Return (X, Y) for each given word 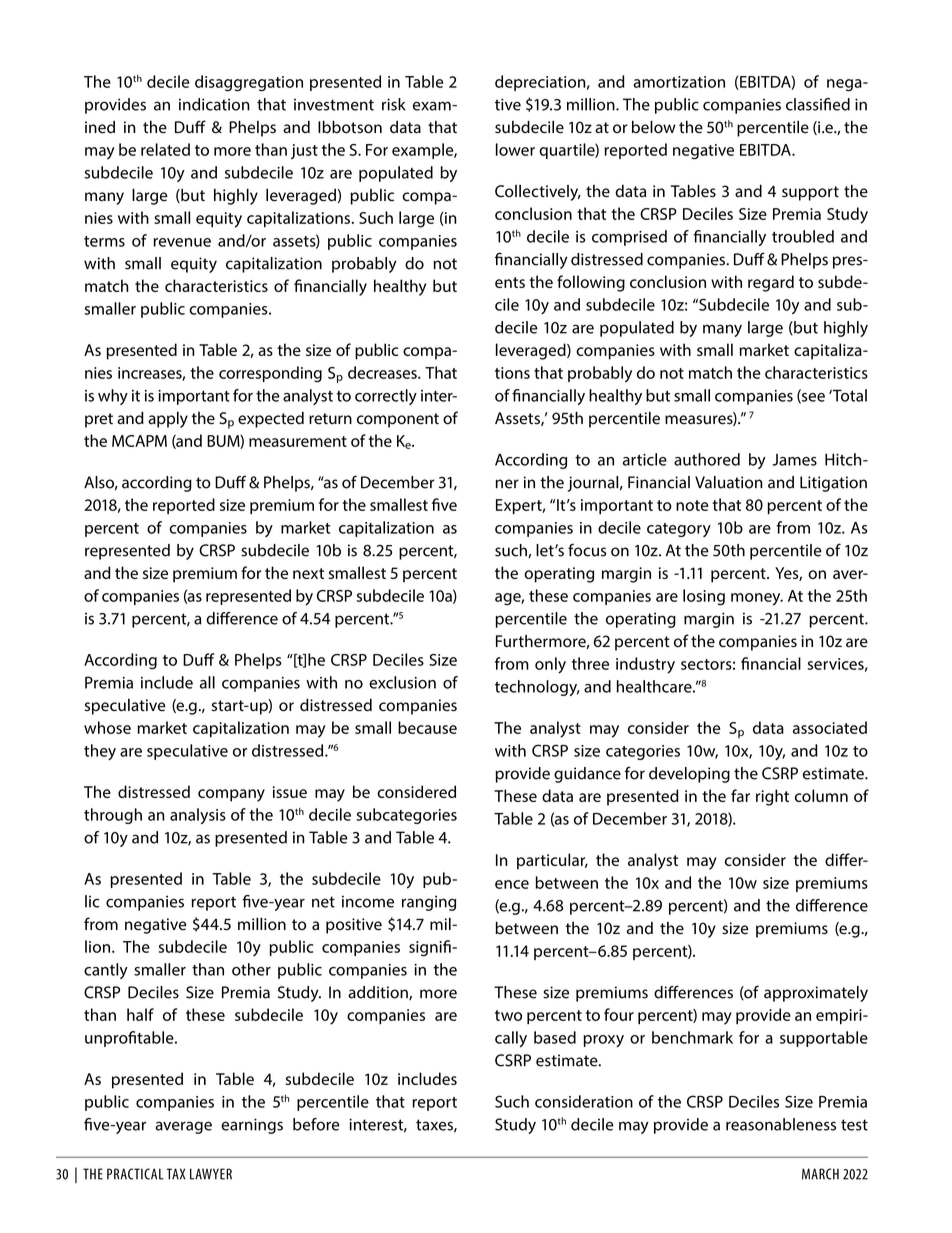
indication (214, 104)
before (316, 1124)
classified (818, 104)
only (550, 665)
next (308, 573)
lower (515, 149)
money (757, 599)
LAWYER (211, 1174)
